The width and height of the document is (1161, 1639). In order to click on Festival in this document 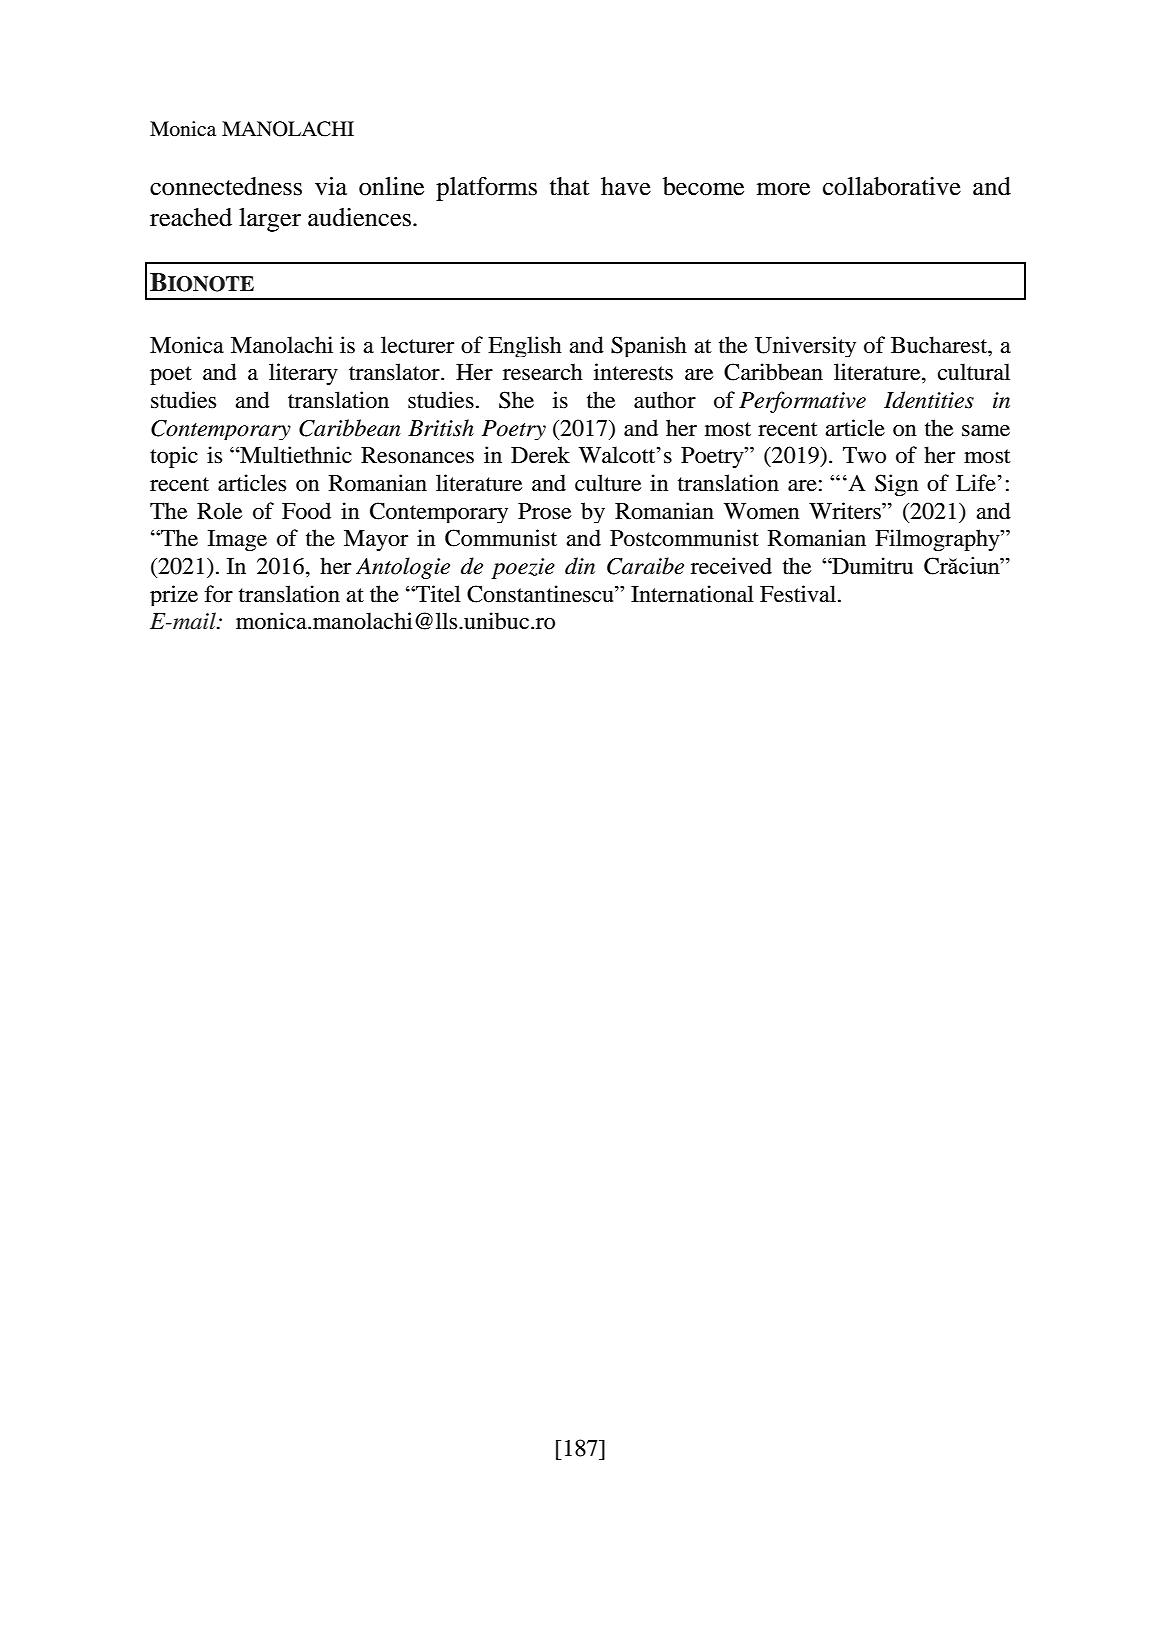, I will do `click(799, 594)`.
